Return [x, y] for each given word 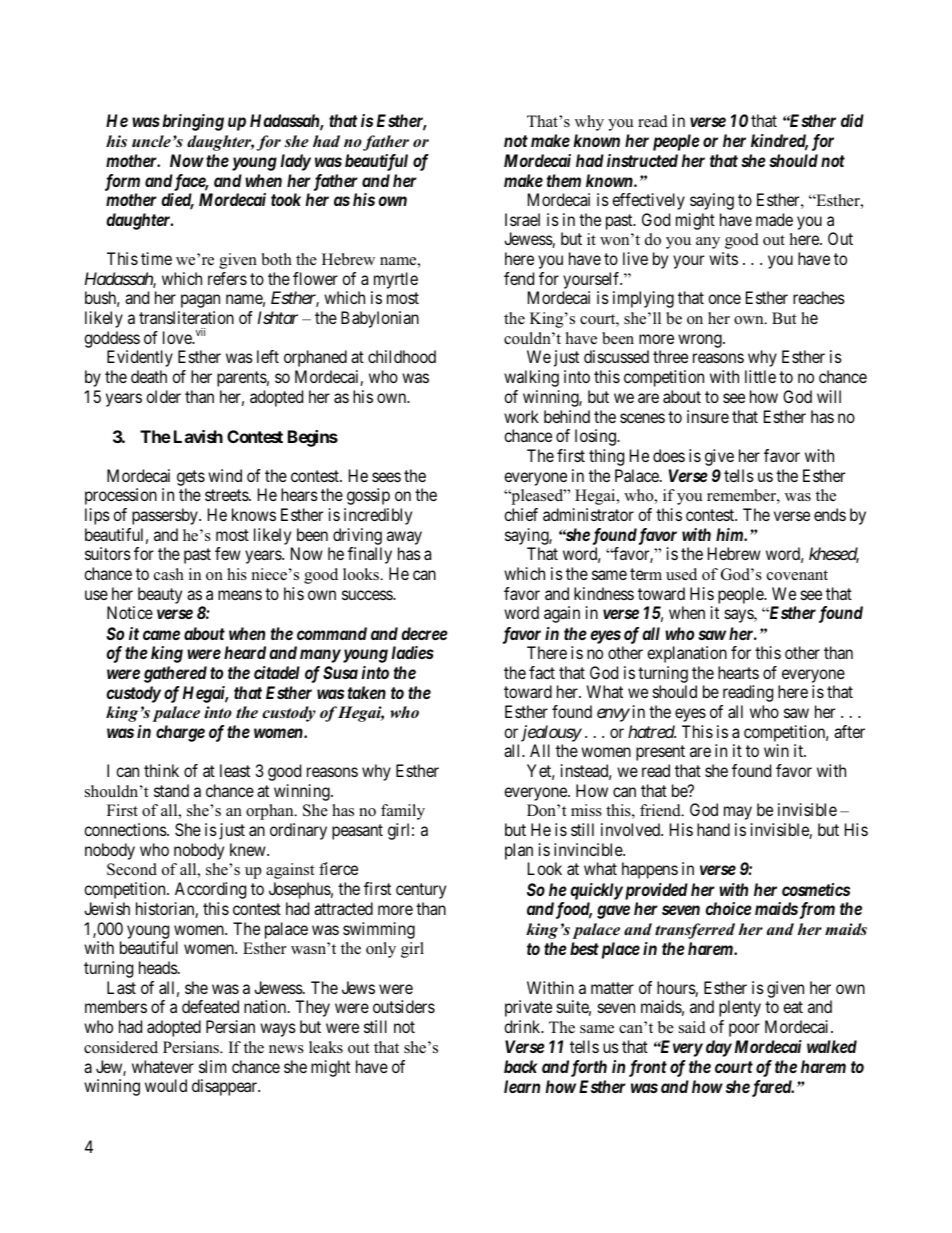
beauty [160, 595]
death [149, 376]
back [521, 1066]
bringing [193, 122]
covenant [797, 575]
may [738, 813]
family [403, 812]
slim [212, 1066]
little [760, 376]
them [564, 180]
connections [126, 829]
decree [424, 633]
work [521, 416]
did [852, 120]
